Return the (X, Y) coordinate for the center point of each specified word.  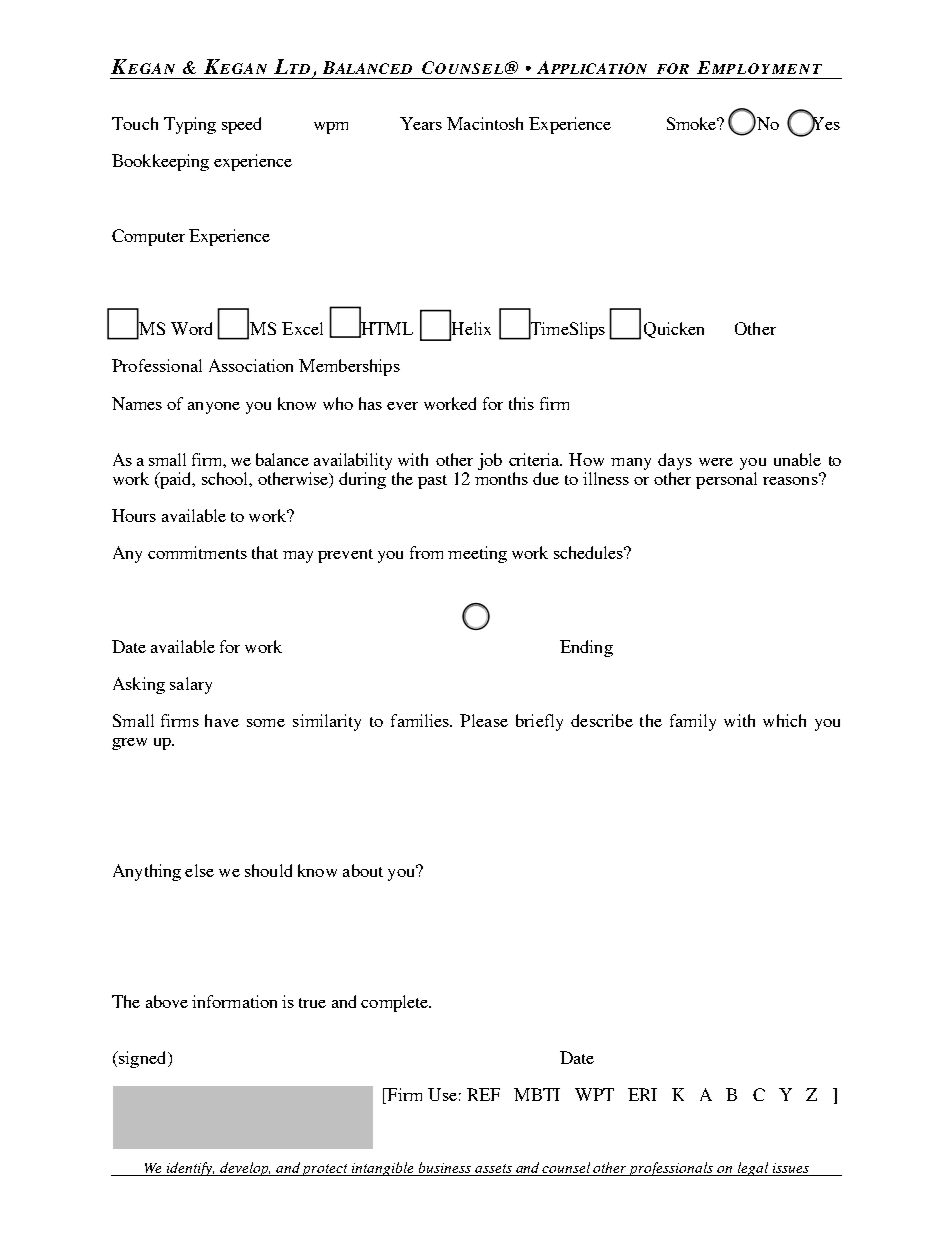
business (445, 1167)
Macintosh (485, 123)
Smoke (693, 123)
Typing (190, 125)
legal (753, 1169)
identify (190, 1169)
